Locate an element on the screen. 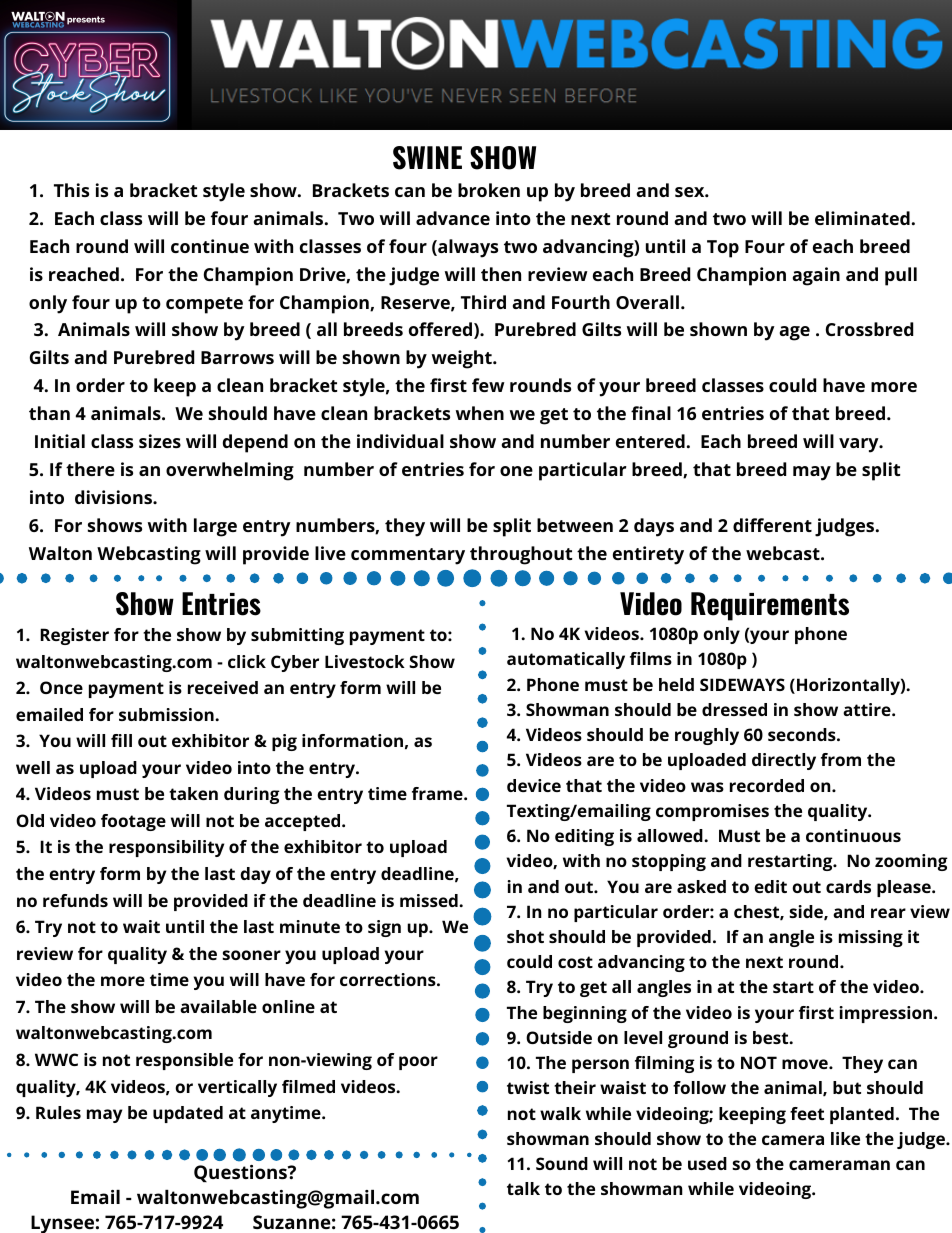 This screenshot has height=1233, width=952. like is located at coordinates (845, 1138).
